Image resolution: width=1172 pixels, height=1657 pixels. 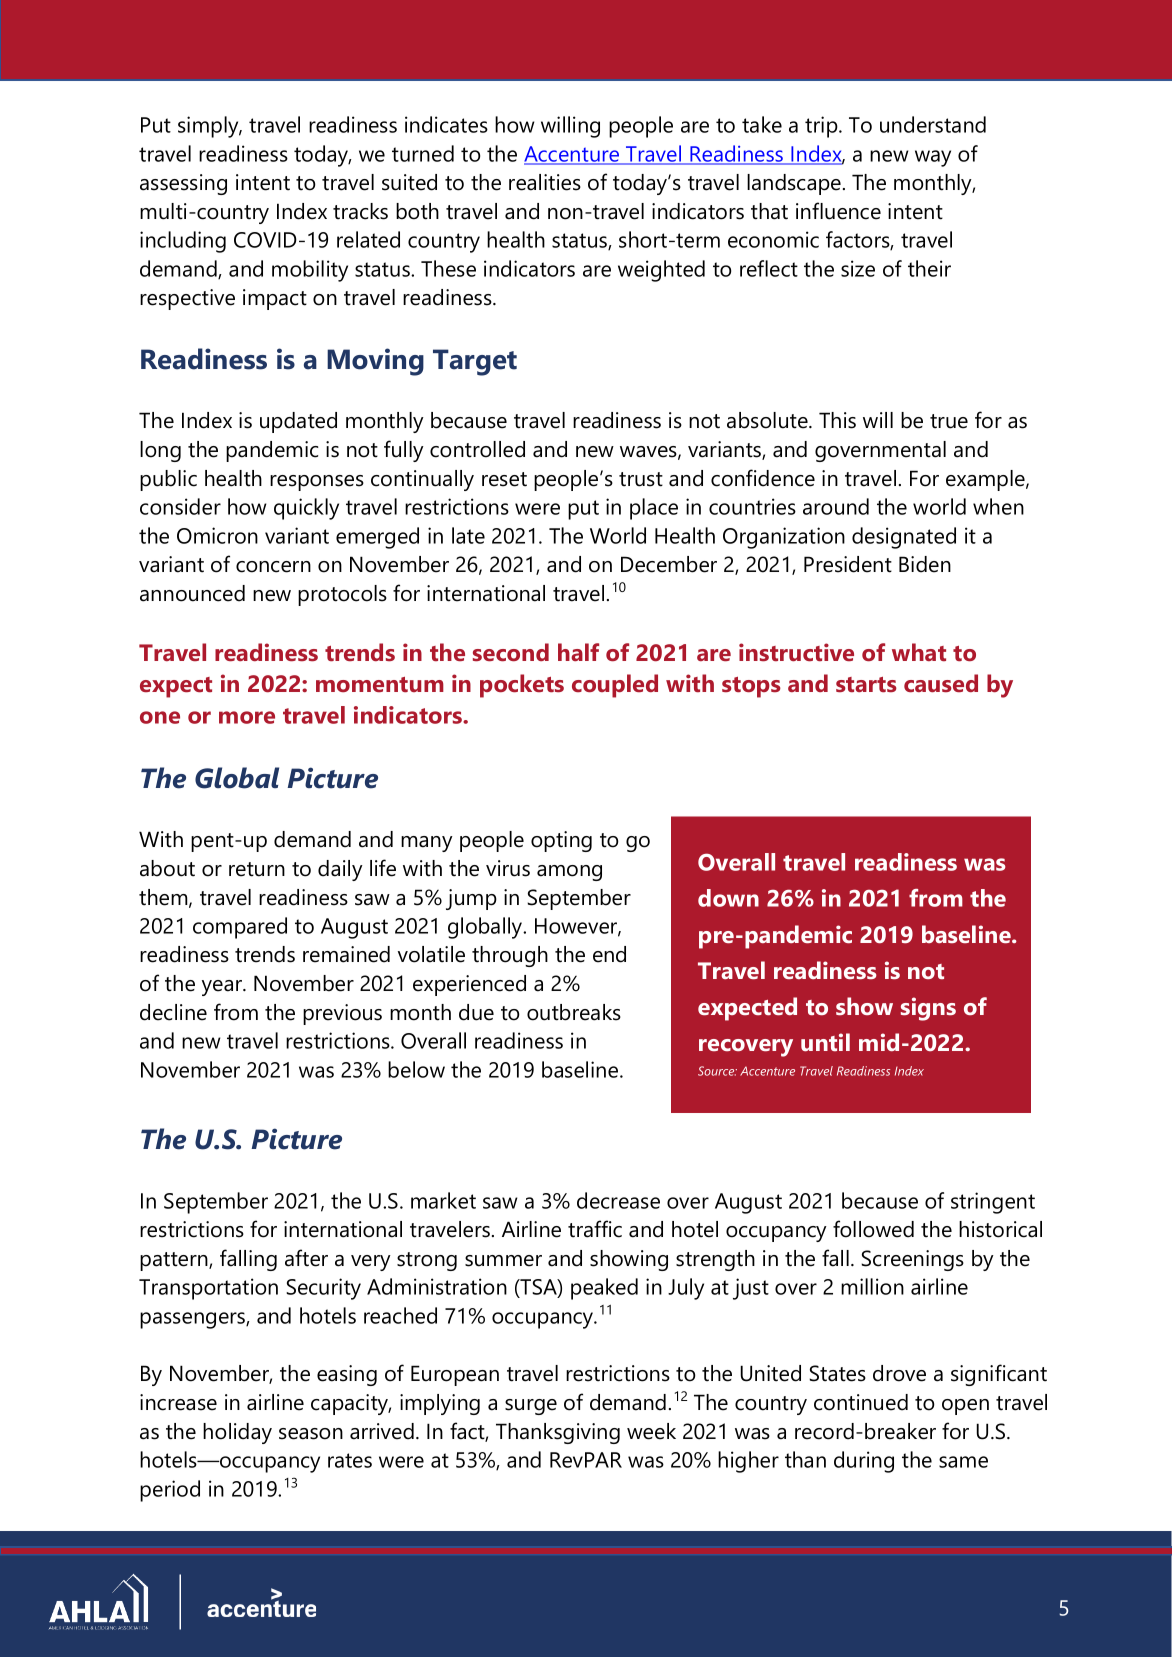 I want to click on starts, so click(x=866, y=685).
